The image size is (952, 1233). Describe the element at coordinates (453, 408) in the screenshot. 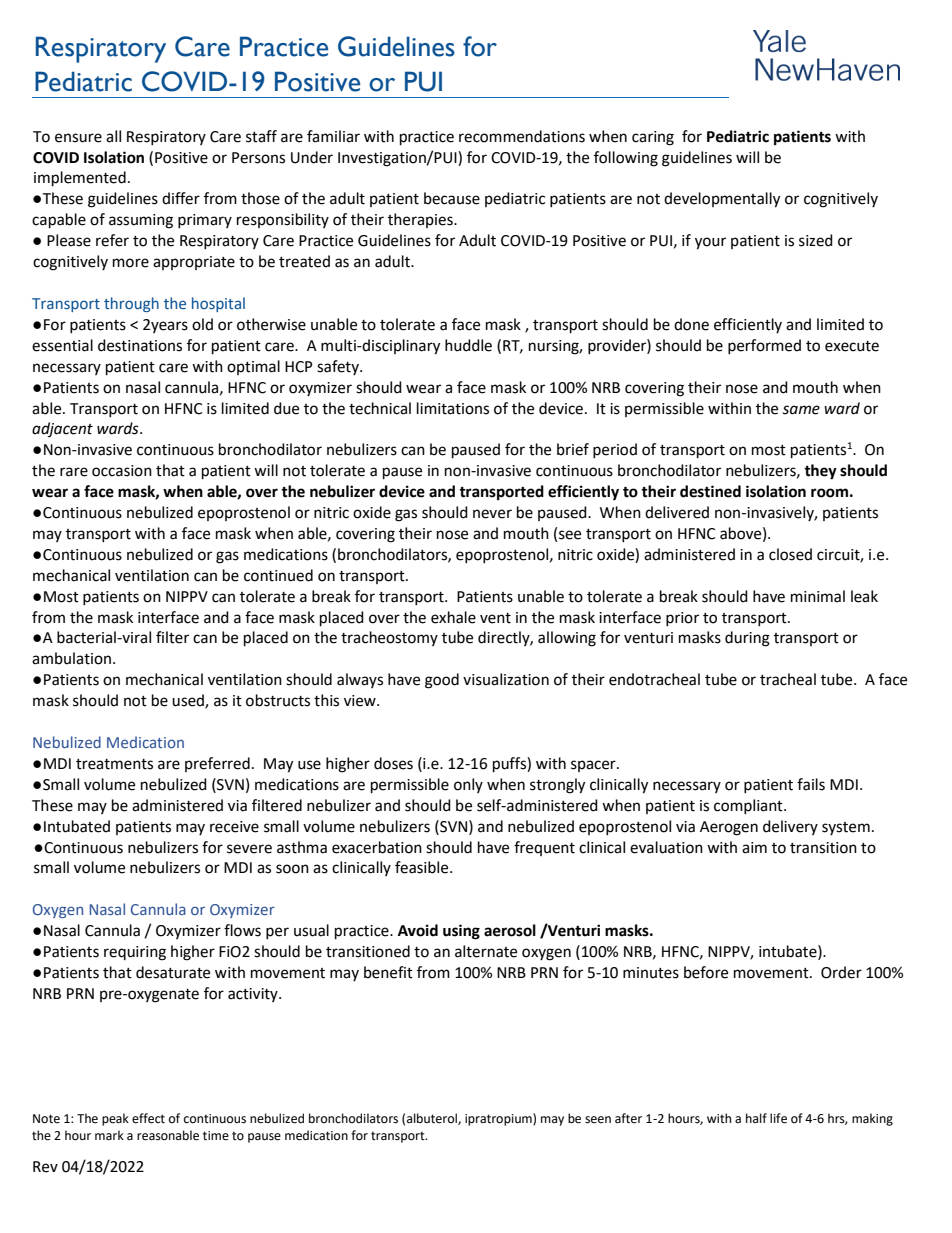

I see `limitations` at that location.
